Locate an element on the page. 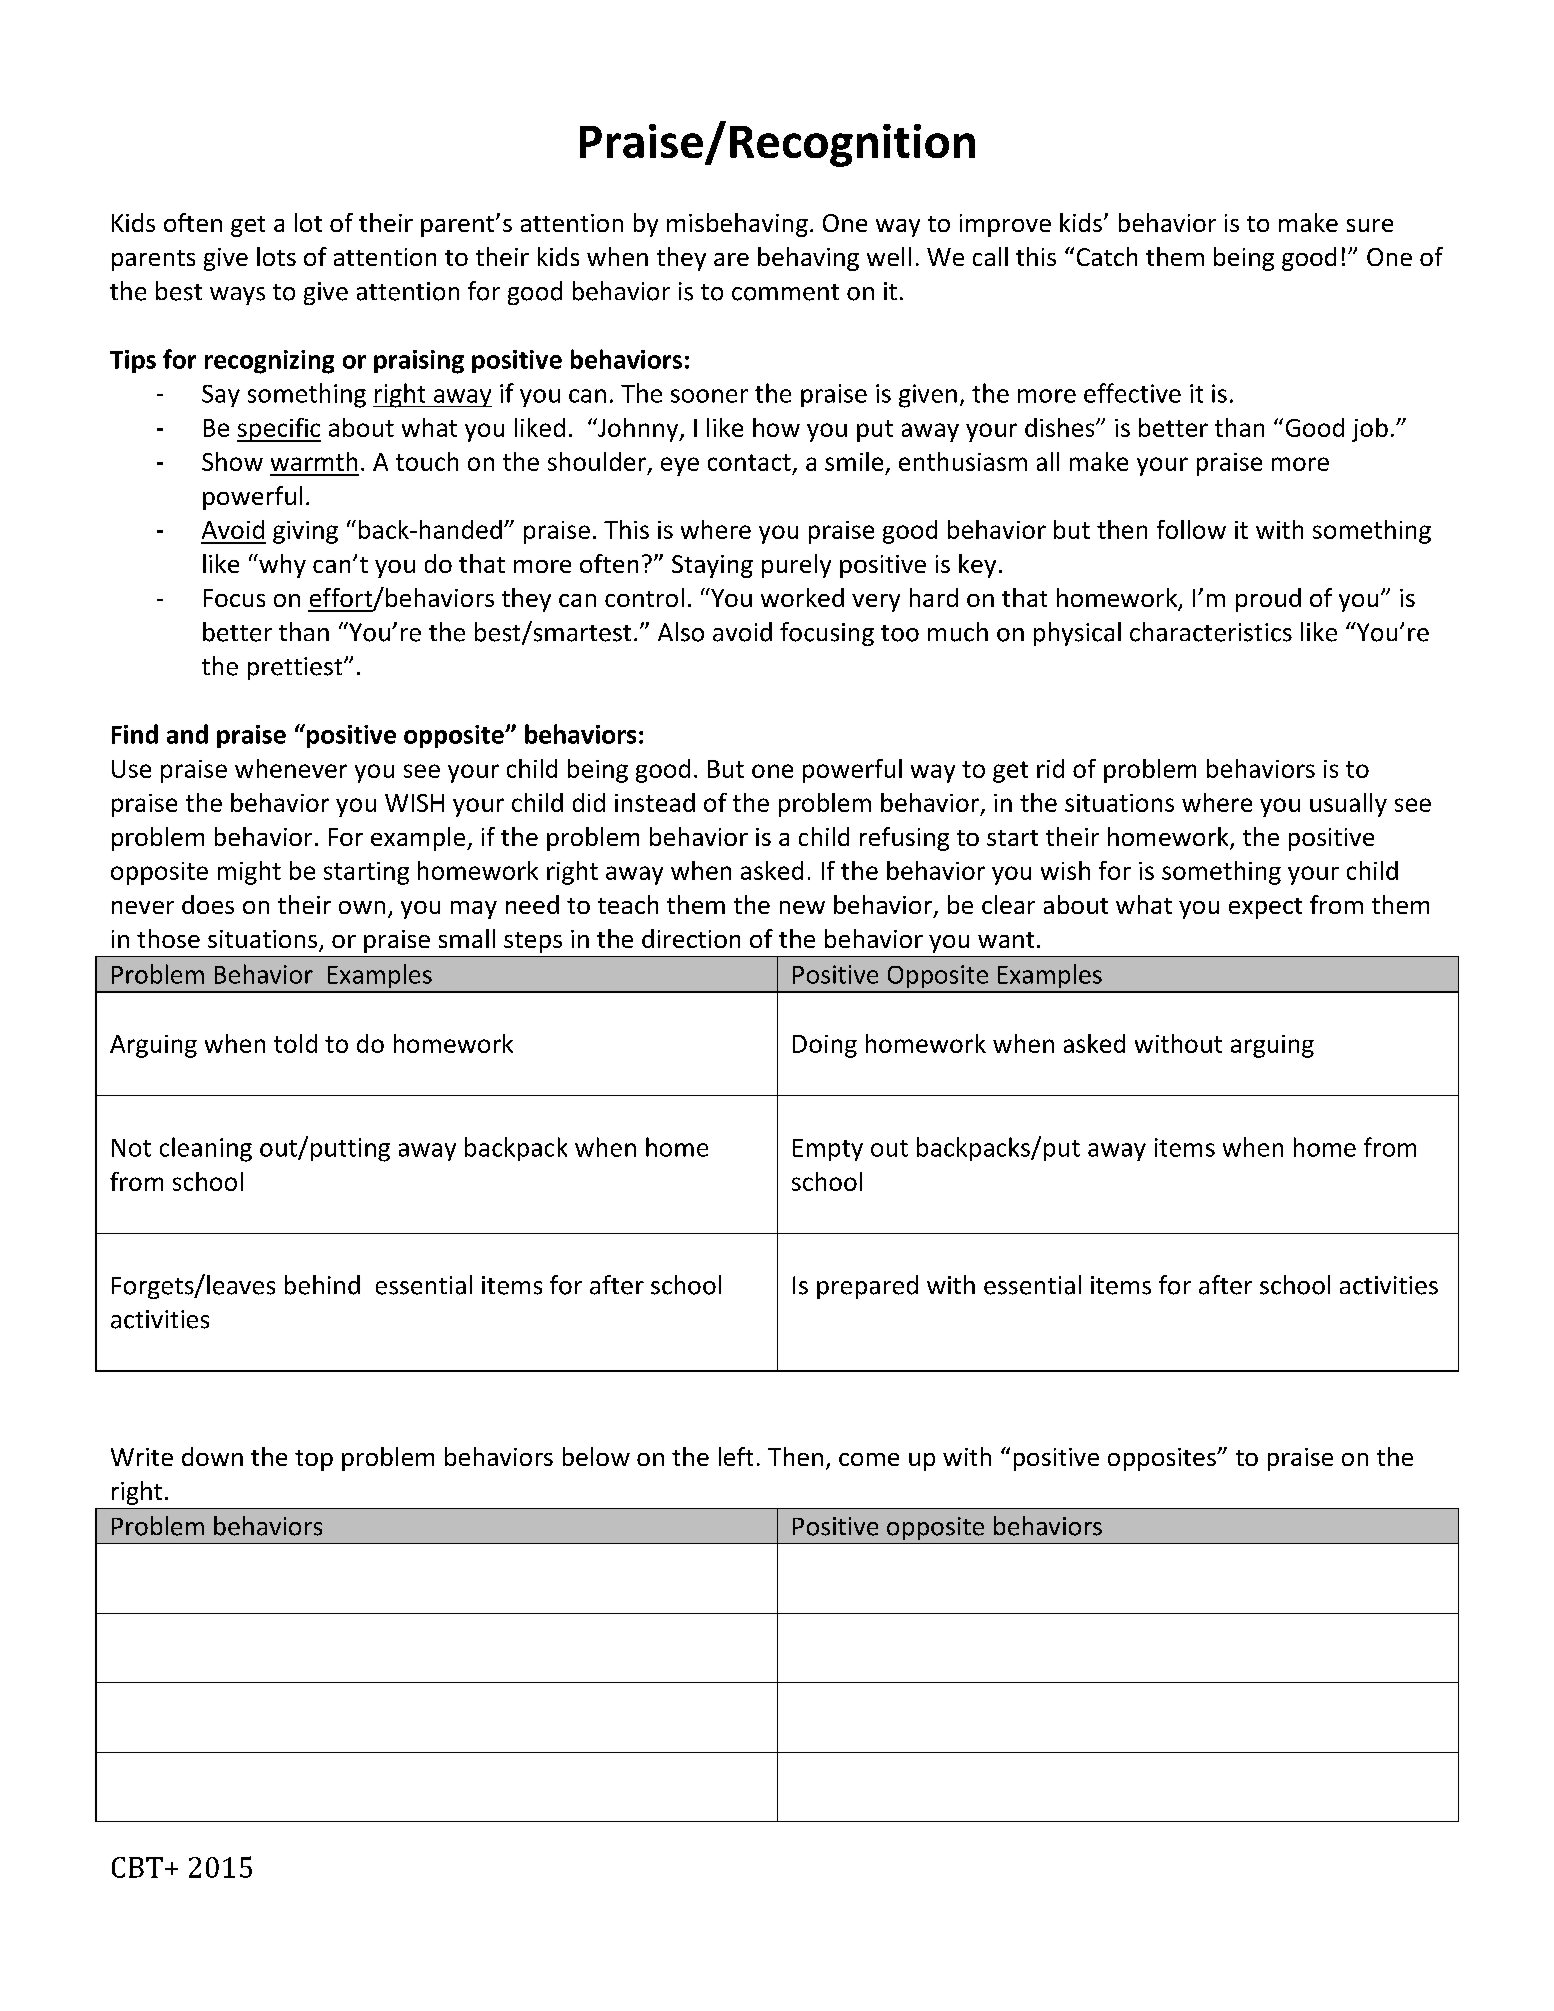 This page has width=1554, height=2011. left is located at coordinates (736, 1456).
